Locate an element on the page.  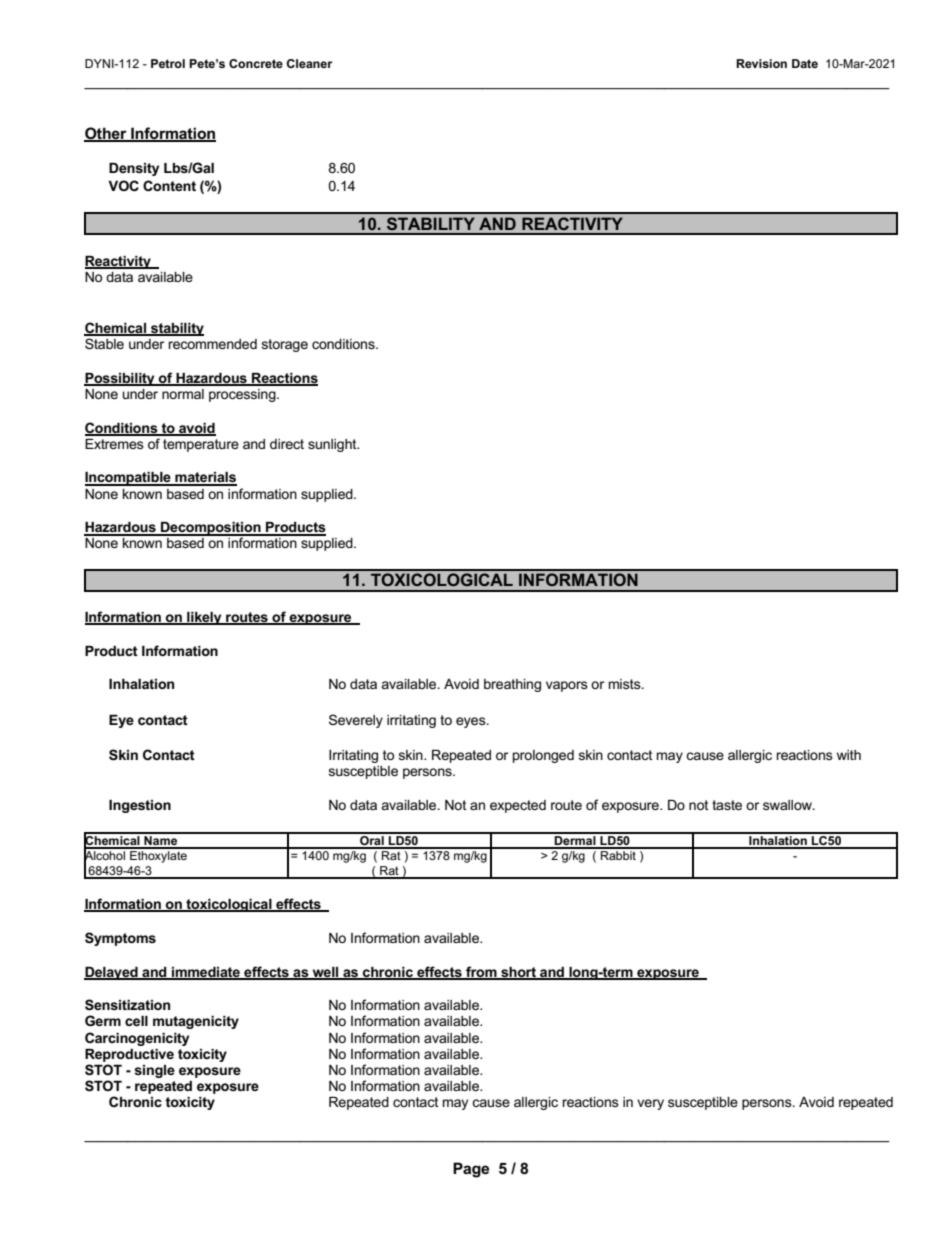
breathing is located at coordinates (512, 685).
